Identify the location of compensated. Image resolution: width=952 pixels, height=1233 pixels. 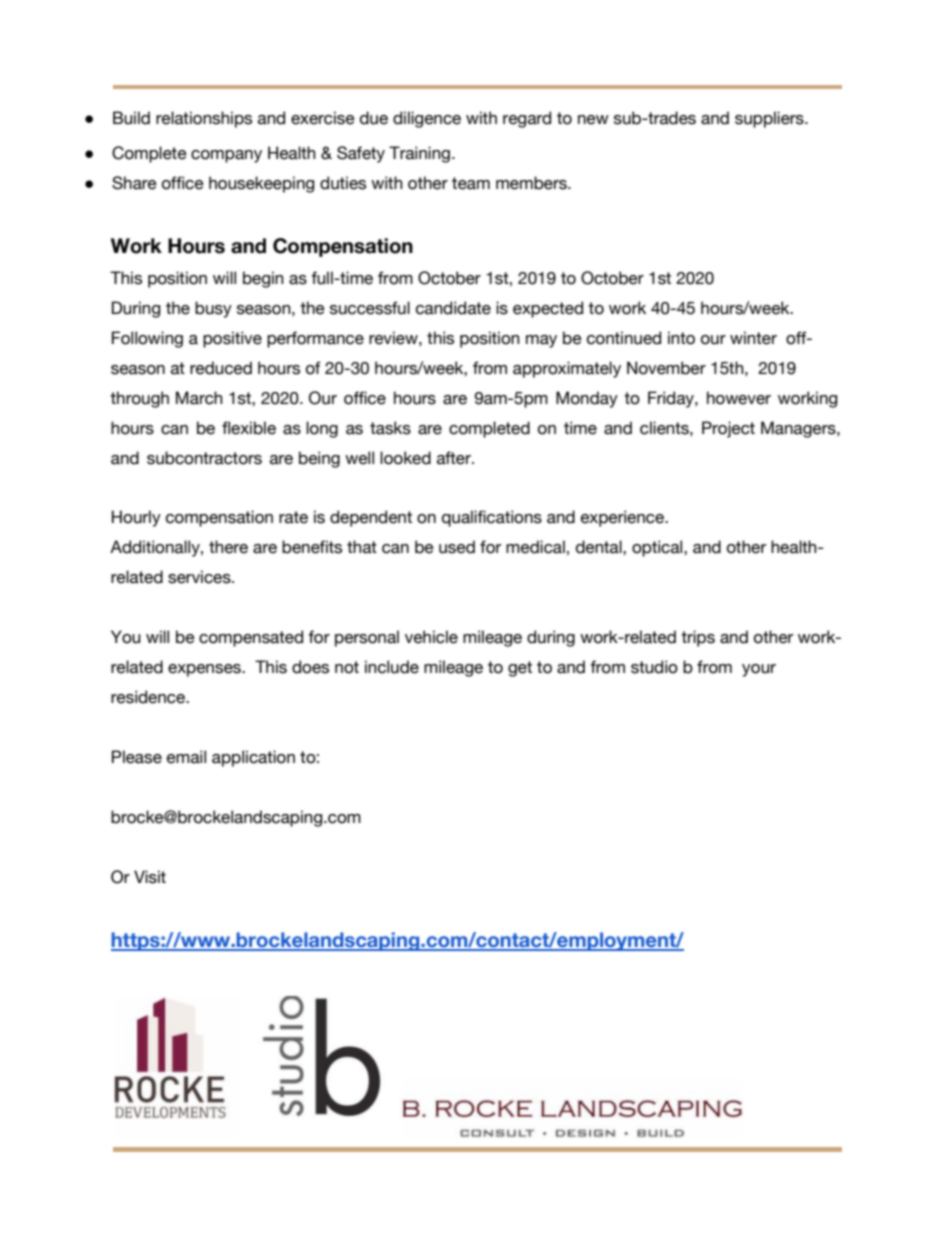
(251, 638).
